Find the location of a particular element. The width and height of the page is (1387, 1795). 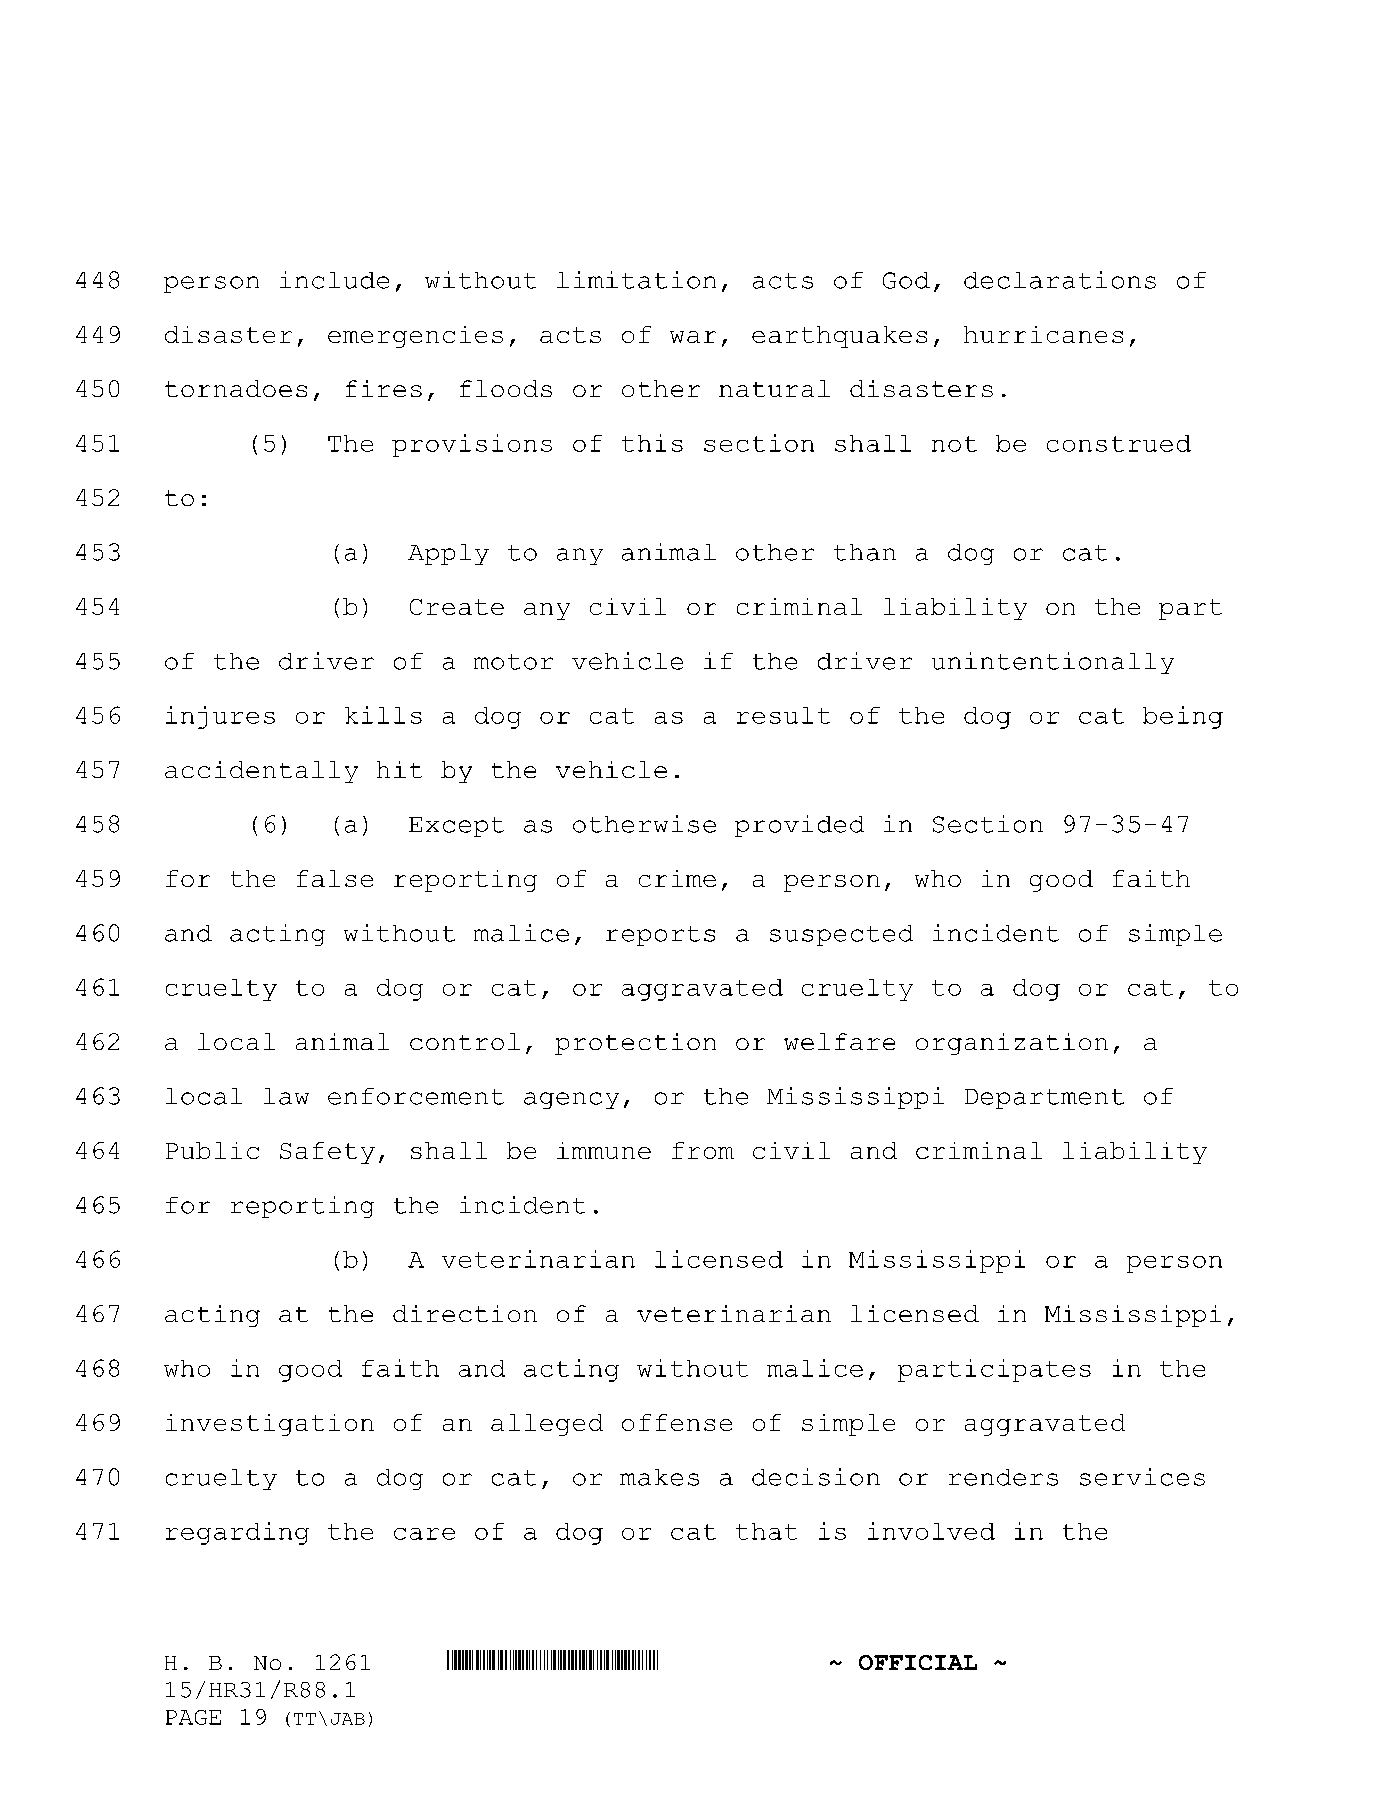

hurricanes is located at coordinates (1043, 334).
